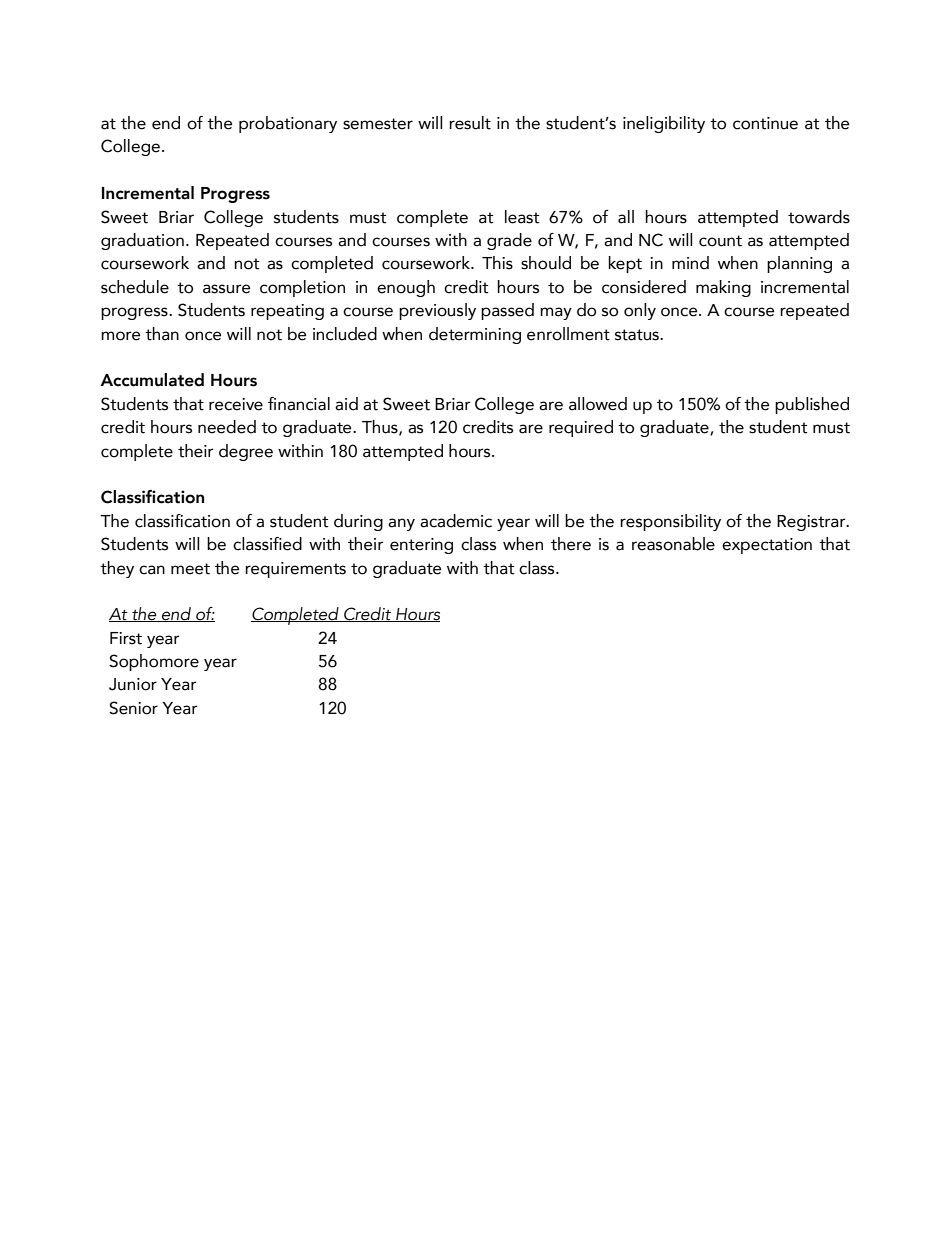 Image resolution: width=952 pixels, height=1233 pixels. I want to click on determining, so click(475, 335).
